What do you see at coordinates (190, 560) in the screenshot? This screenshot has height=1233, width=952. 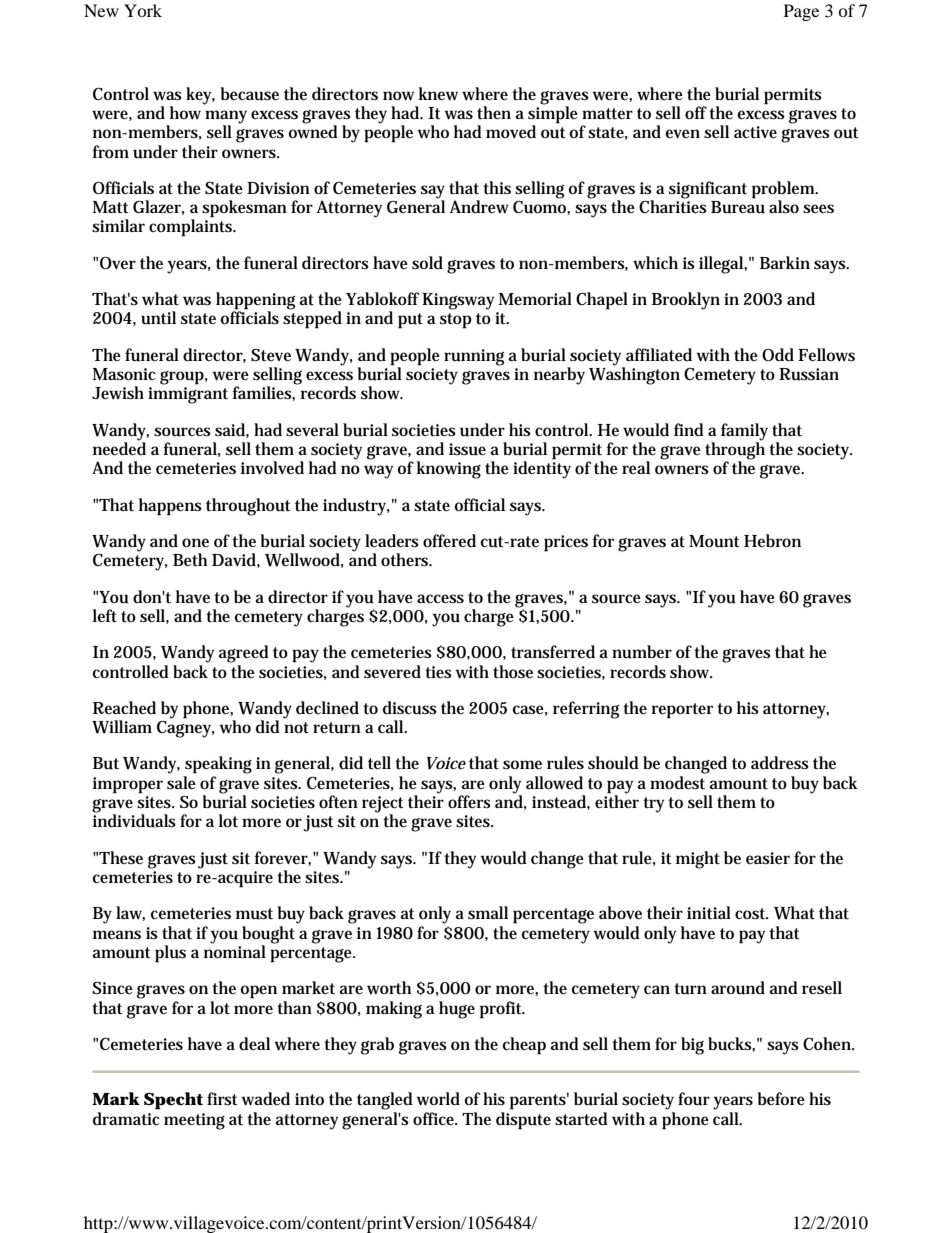 I see `Beth` at bounding box center [190, 560].
